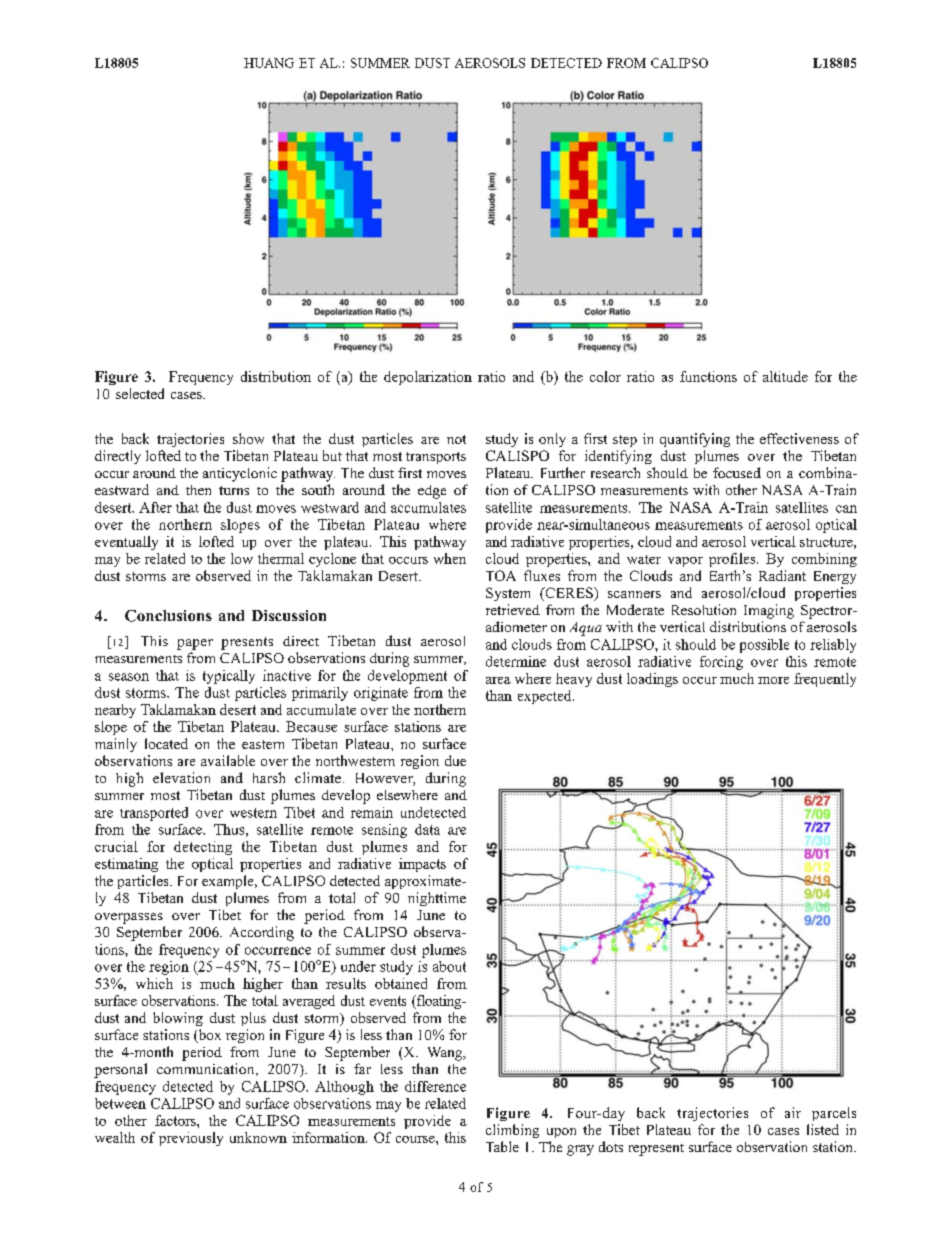 The image size is (952, 1233). Describe the element at coordinates (140, 393) in the document. I see `selected` at that location.
